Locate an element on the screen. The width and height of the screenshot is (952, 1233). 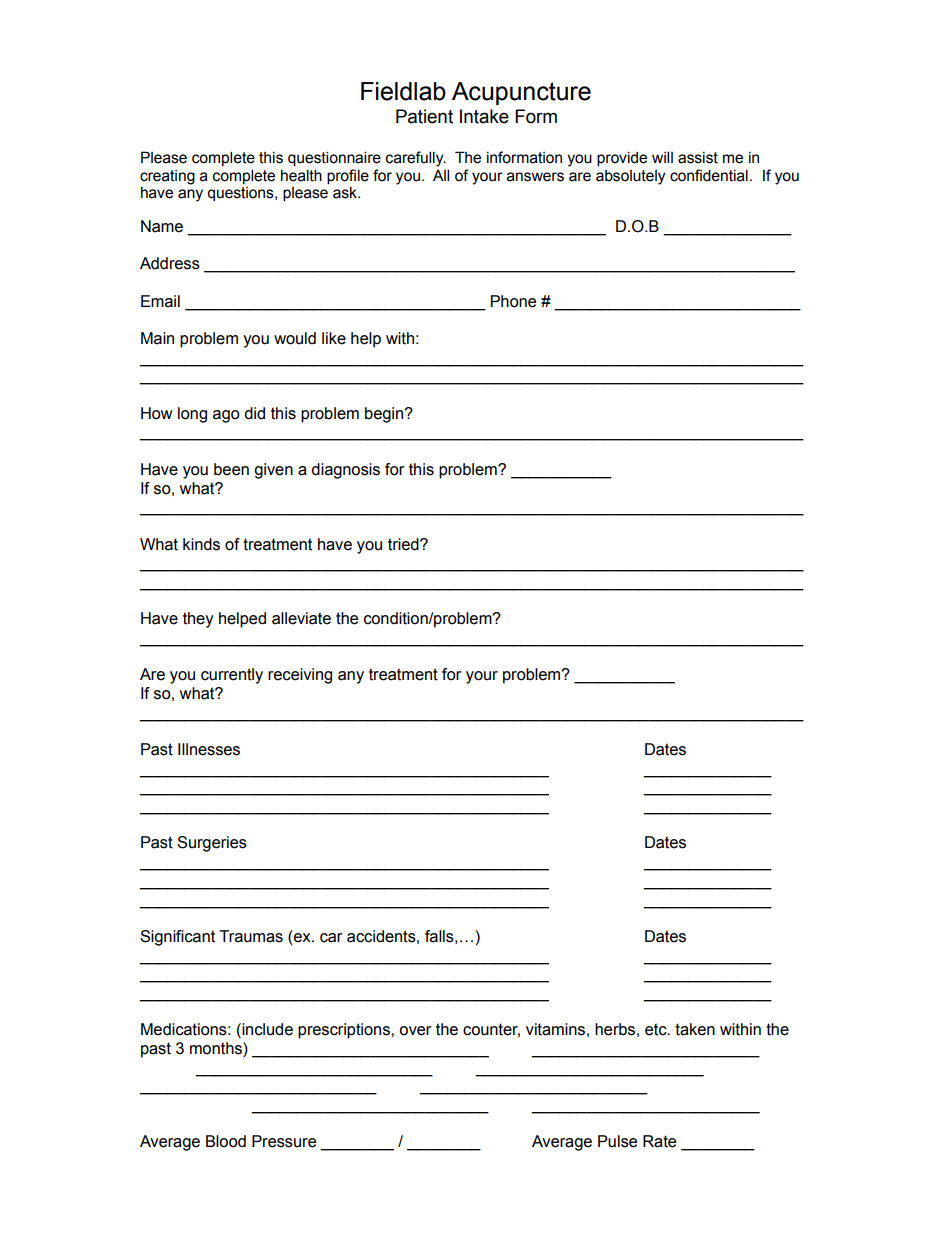
Rate is located at coordinates (659, 1141).
